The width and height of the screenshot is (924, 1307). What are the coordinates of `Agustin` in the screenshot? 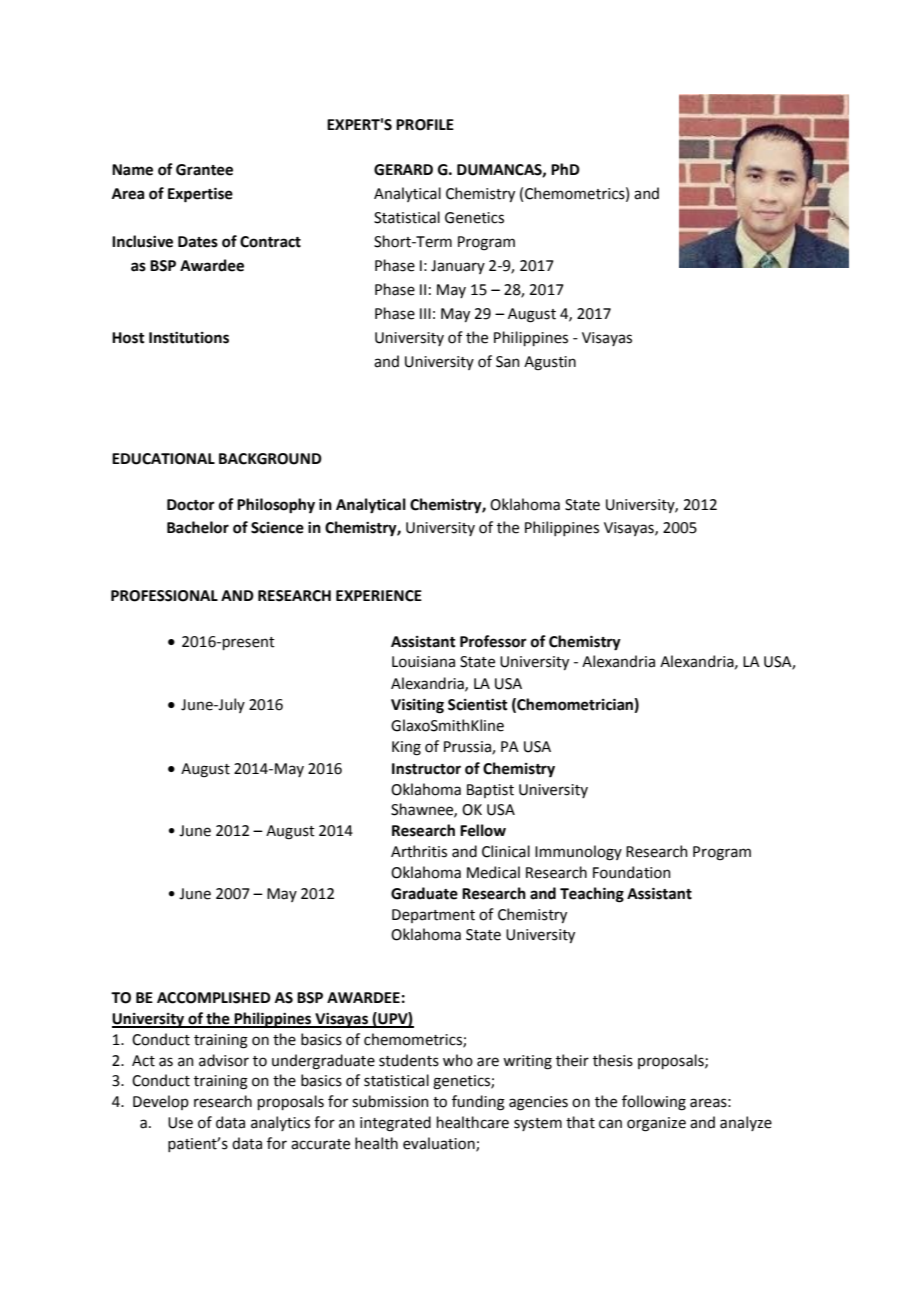 It's located at (550, 363).
